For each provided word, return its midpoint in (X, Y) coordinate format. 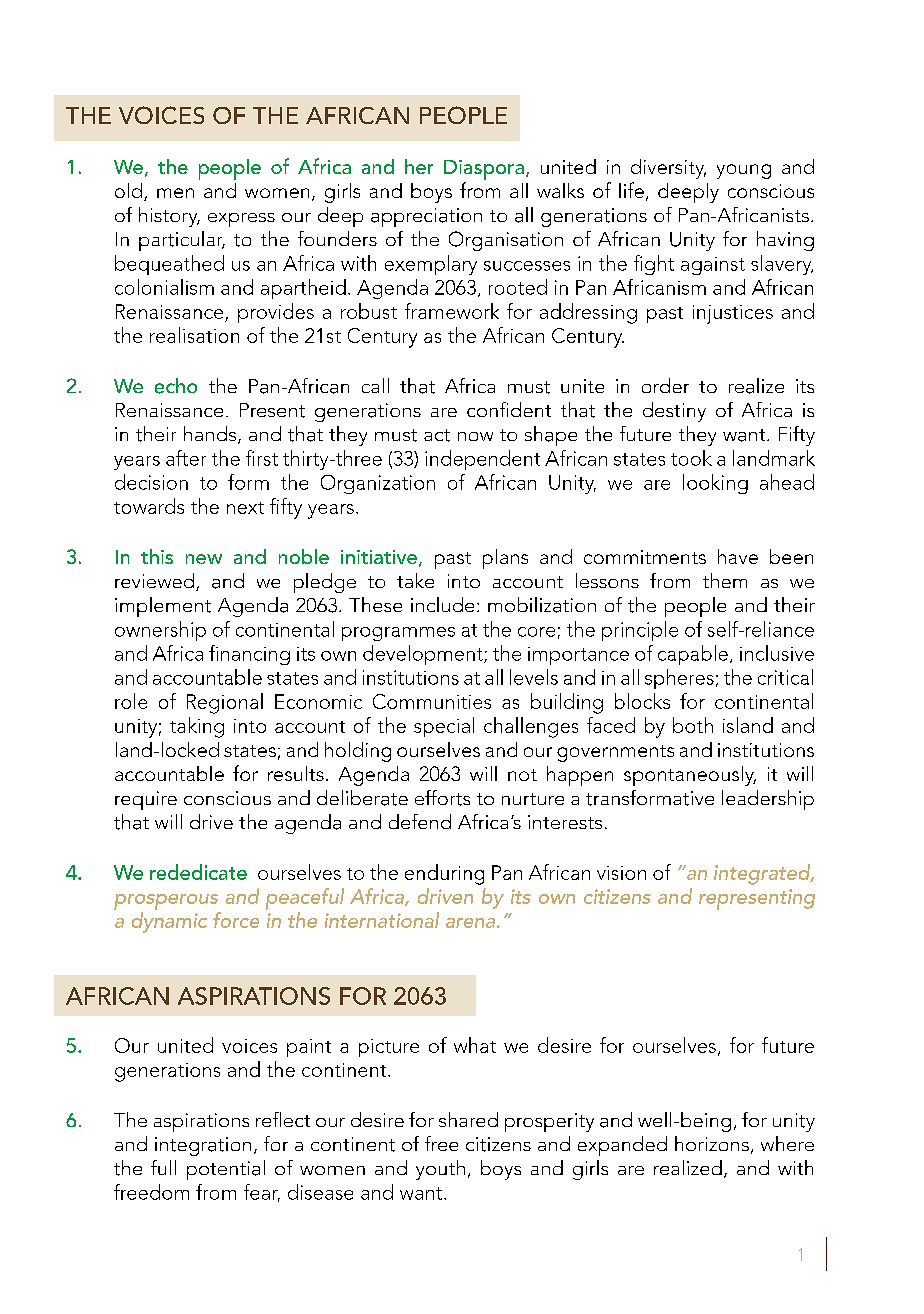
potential (226, 1170)
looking (715, 484)
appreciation (426, 217)
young (744, 171)
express (241, 220)
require (146, 800)
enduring (444, 874)
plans (505, 559)
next (245, 508)
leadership (768, 800)
